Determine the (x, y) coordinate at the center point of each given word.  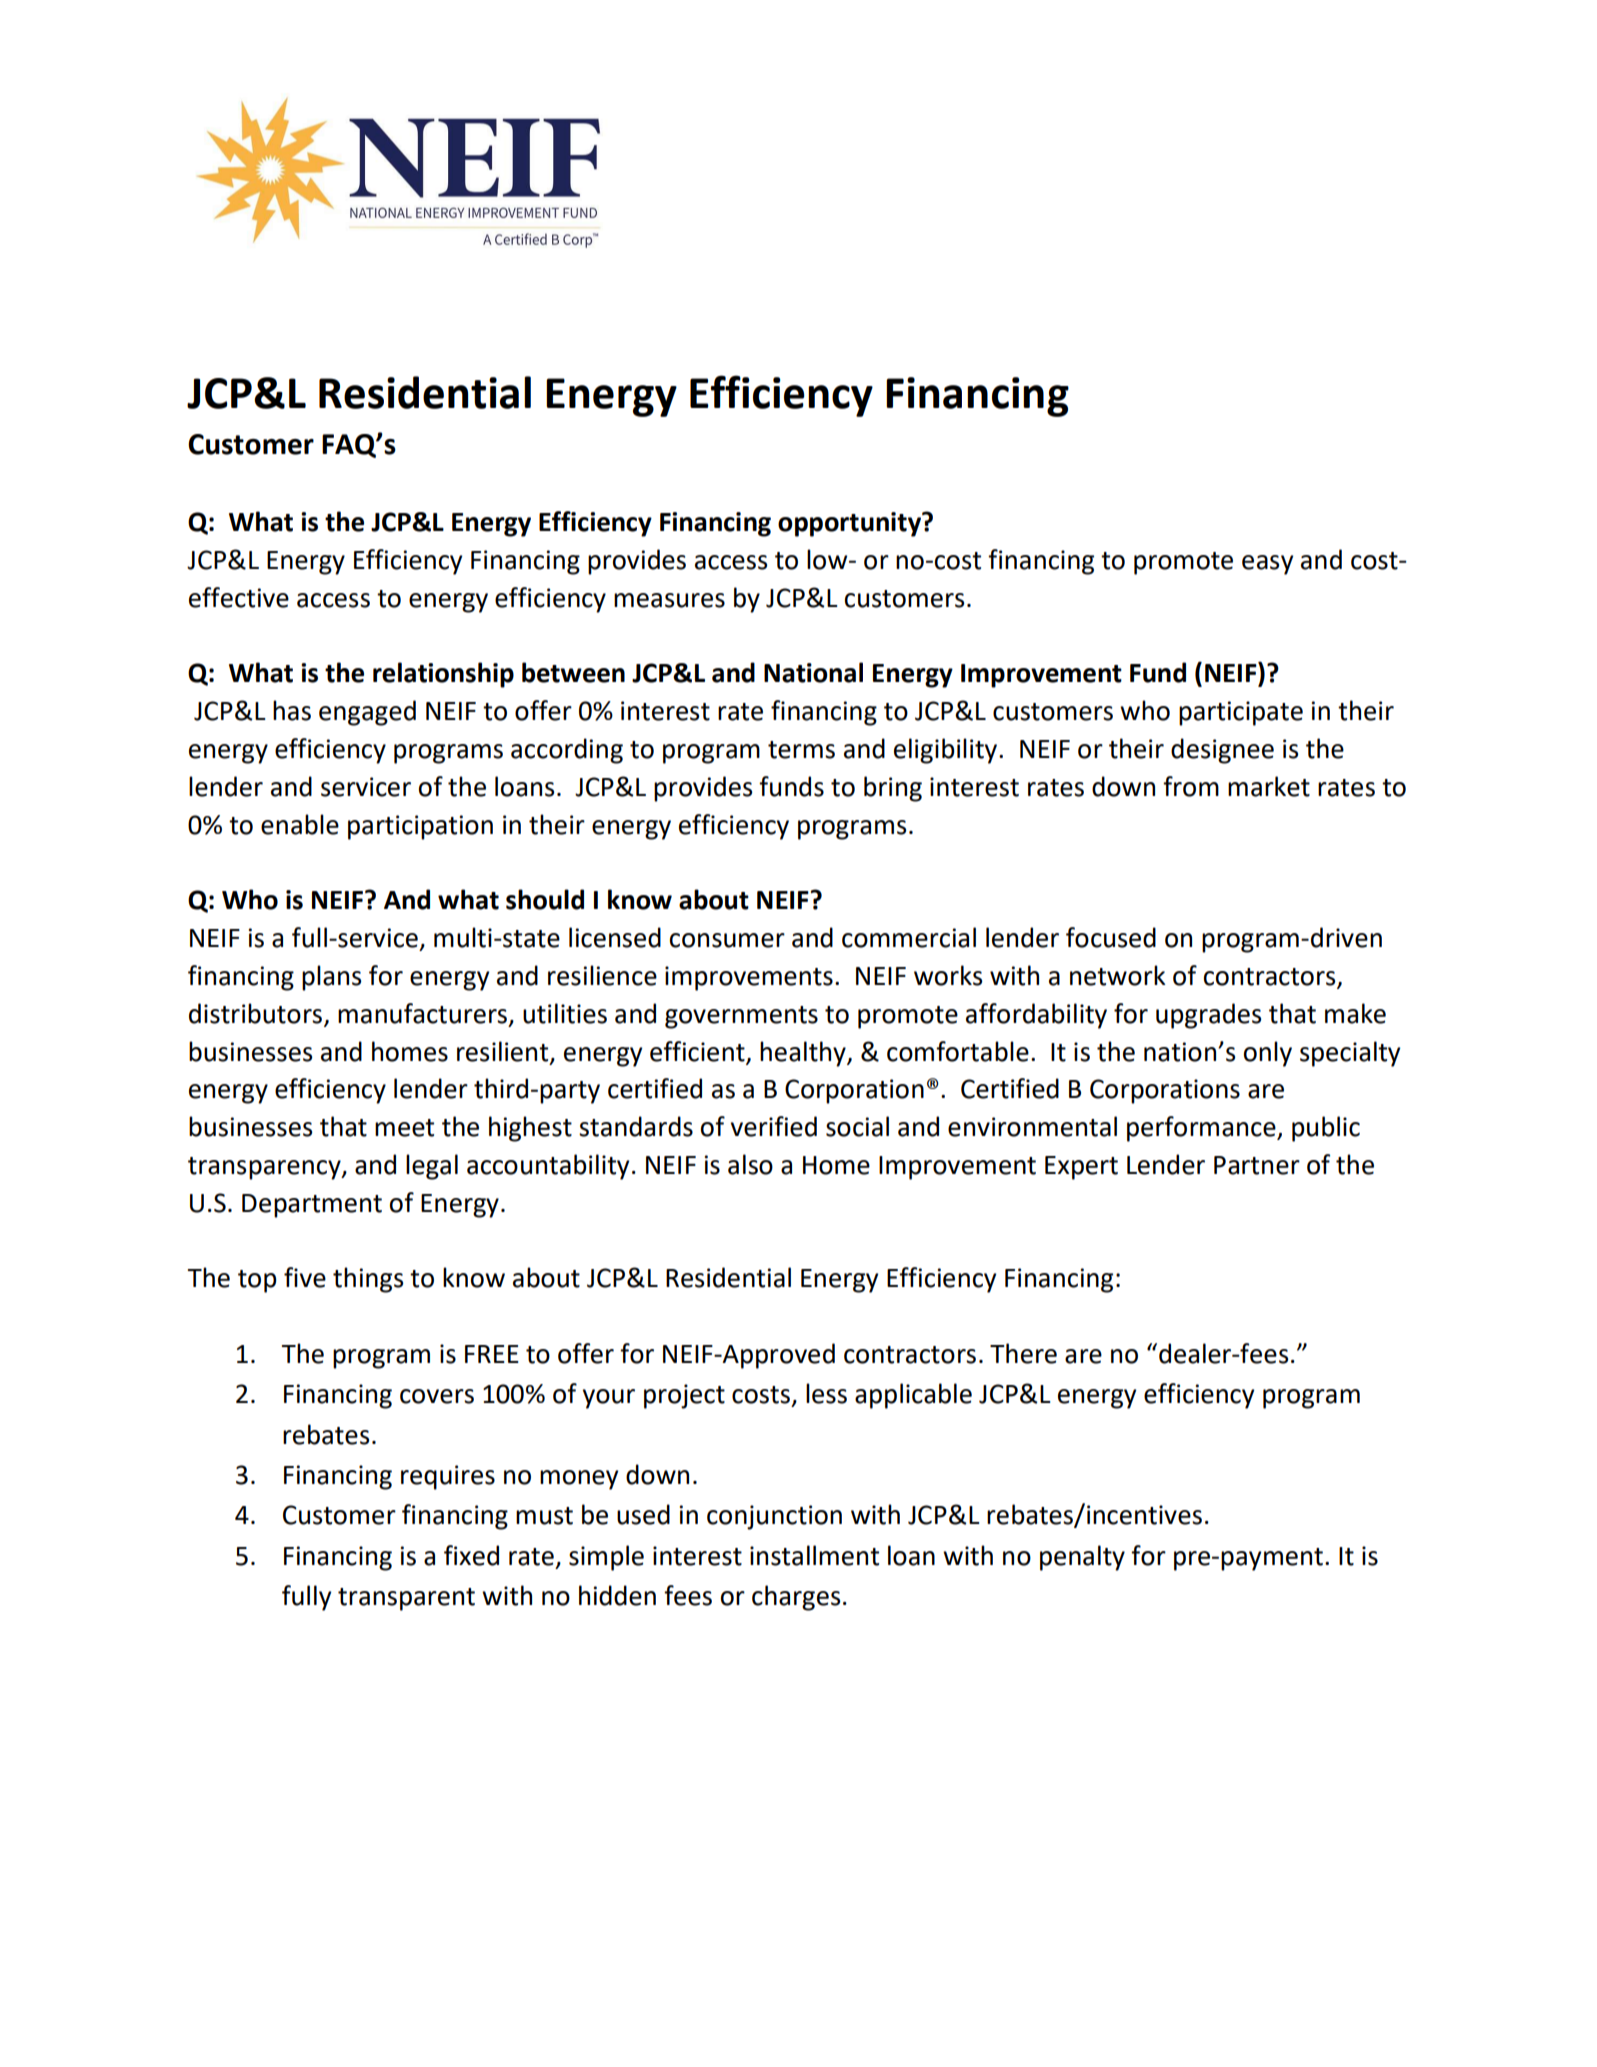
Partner (1257, 1165)
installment (814, 1555)
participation (420, 827)
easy (1267, 565)
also (750, 1164)
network (1118, 975)
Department (312, 1206)
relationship (443, 675)
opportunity (851, 524)
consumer (727, 940)
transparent (406, 1599)
